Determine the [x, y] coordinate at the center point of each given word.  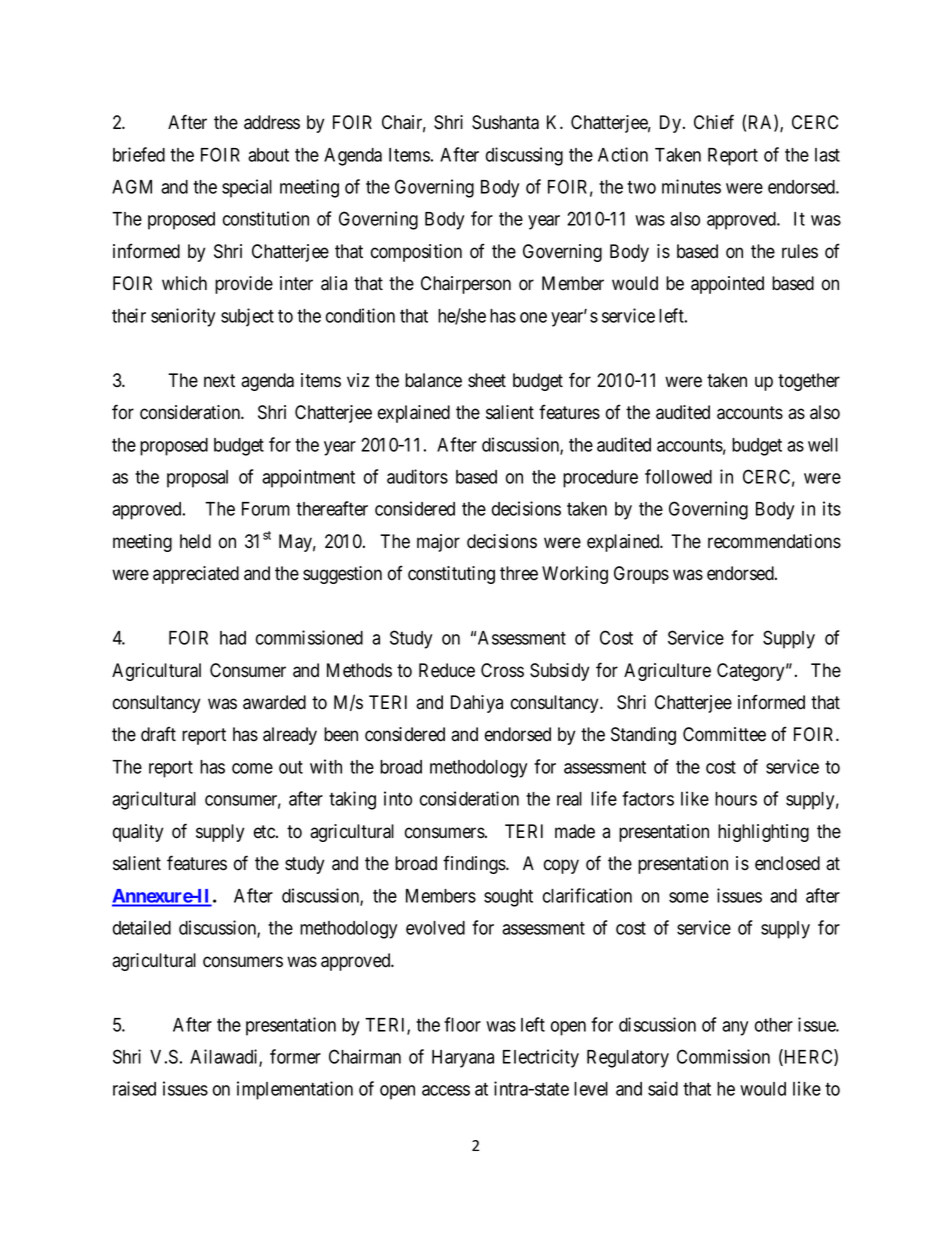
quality [138, 833]
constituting [451, 575]
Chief [714, 122]
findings [475, 864]
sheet [487, 380]
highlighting [763, 833]
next [219, 381]
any [735, 1028]
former [295, 1056]
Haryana [463, 1059]
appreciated [196, 575]
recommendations [774, 541]
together [809, 382]
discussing [524, 156]
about [268, 155]
